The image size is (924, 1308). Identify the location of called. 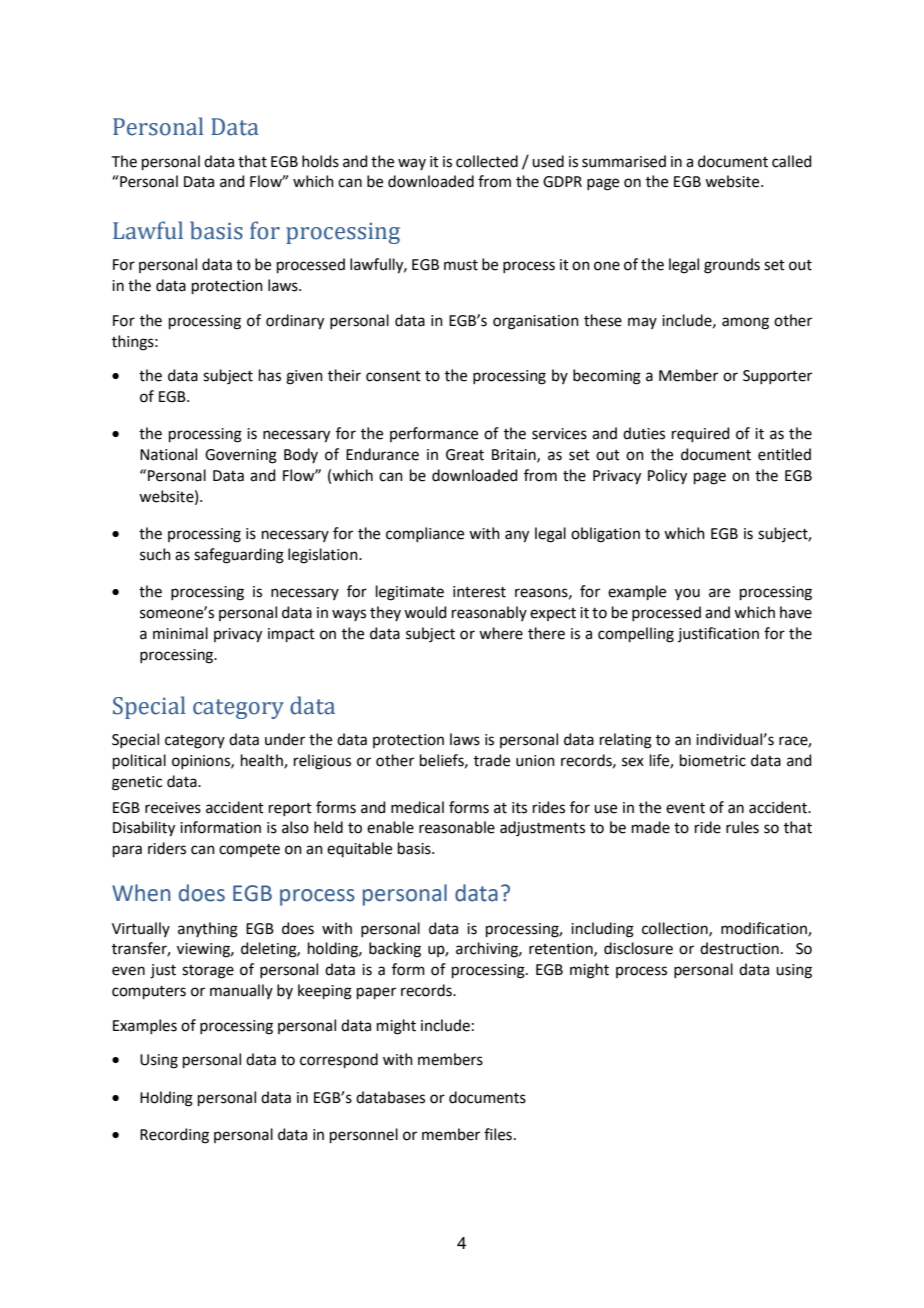
(792, 161).
